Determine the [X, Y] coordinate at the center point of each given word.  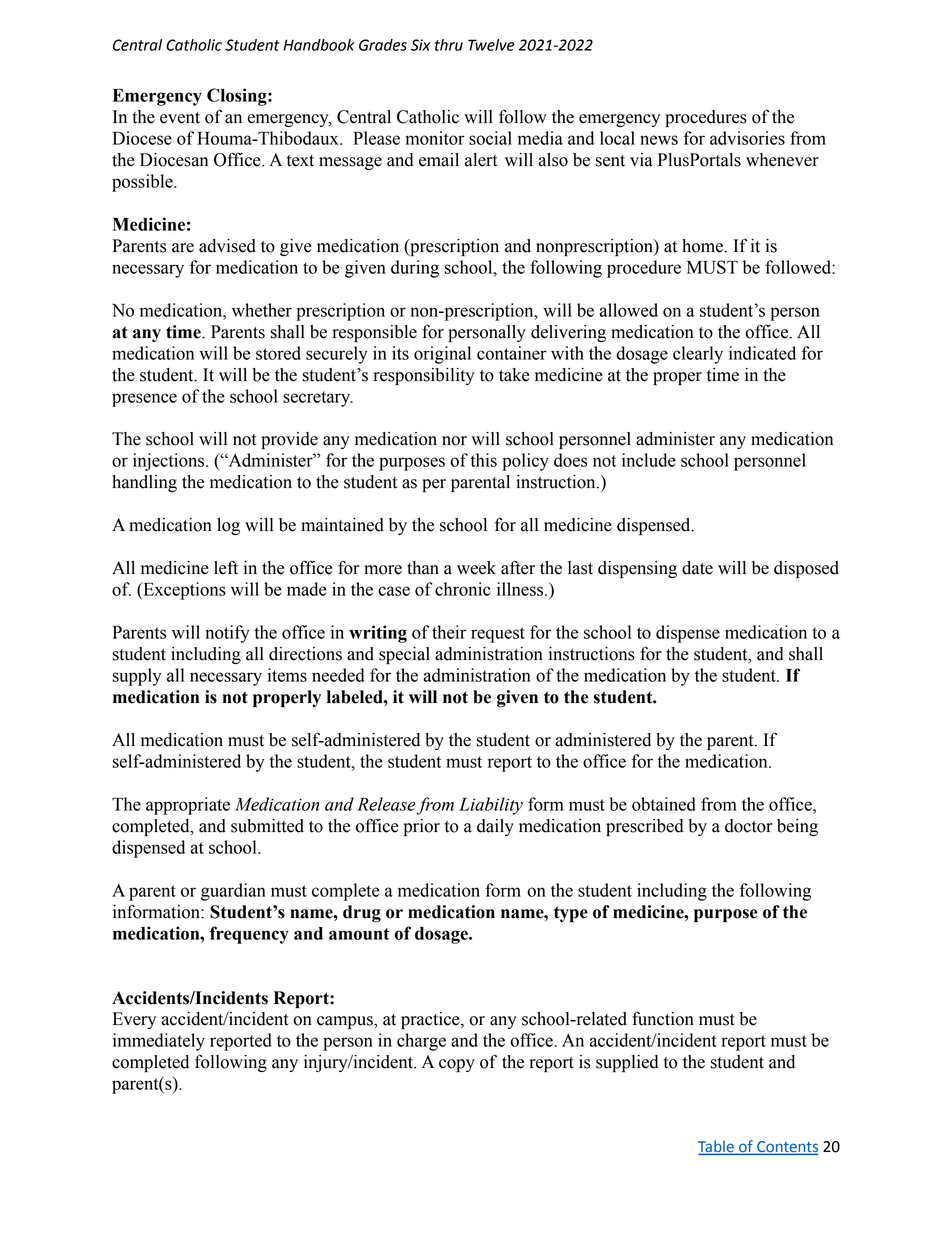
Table [717, 1147]
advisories [747, 138]
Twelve [491, 45]
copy [457, 1065]
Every [134, 1020]
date [697, 568]
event [180, 118]
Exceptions [183, 591]
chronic [462, 589]
